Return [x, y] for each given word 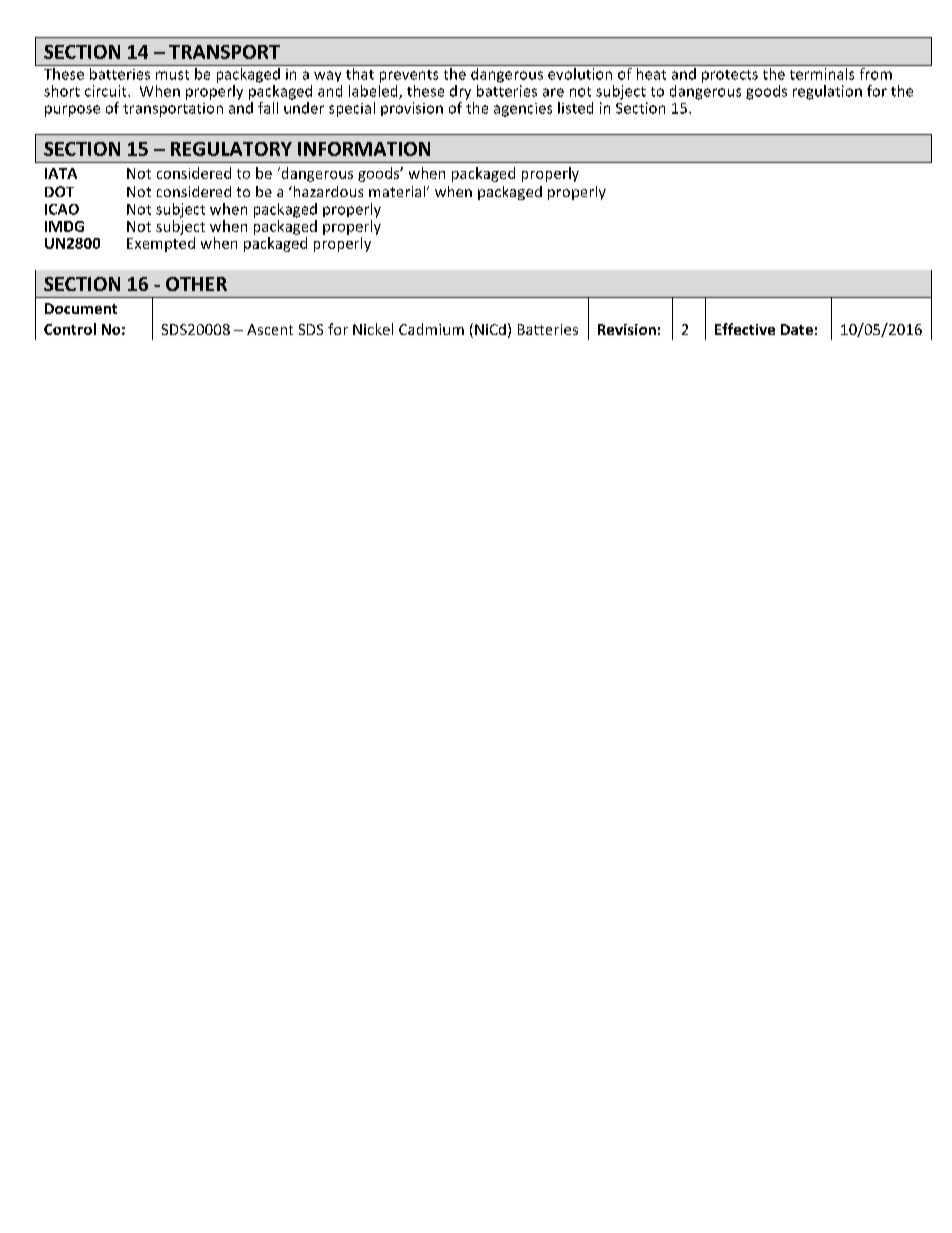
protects [730, 76]
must [172, 75]
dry [460, 92]
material [398, 191]
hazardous [327, 191]
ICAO [62, 209]
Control [70, 329]
